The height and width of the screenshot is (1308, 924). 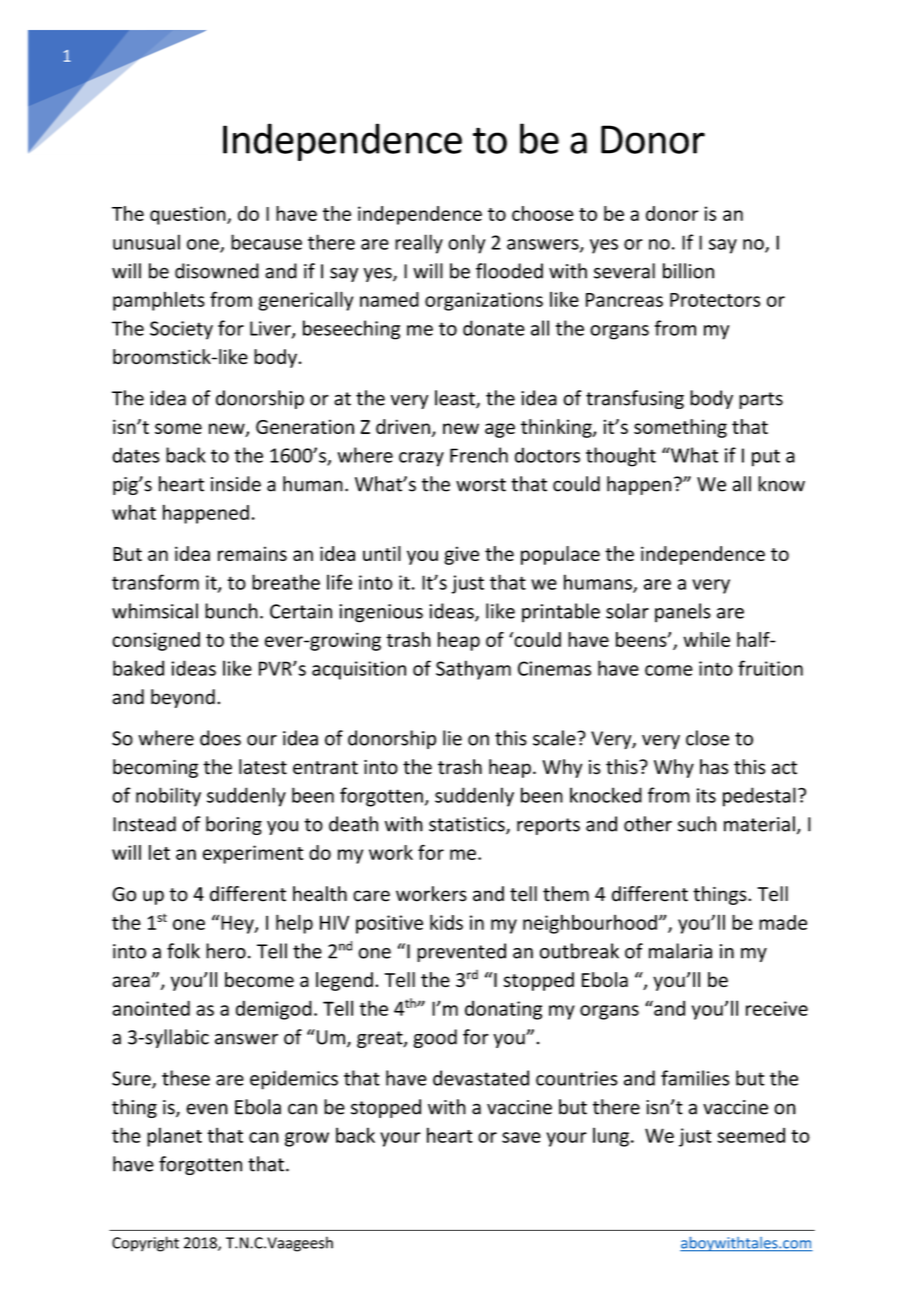 What do you see at coordinates (220, 738) in the screenshot?
I see `does` at bounding box center [220, 738].
